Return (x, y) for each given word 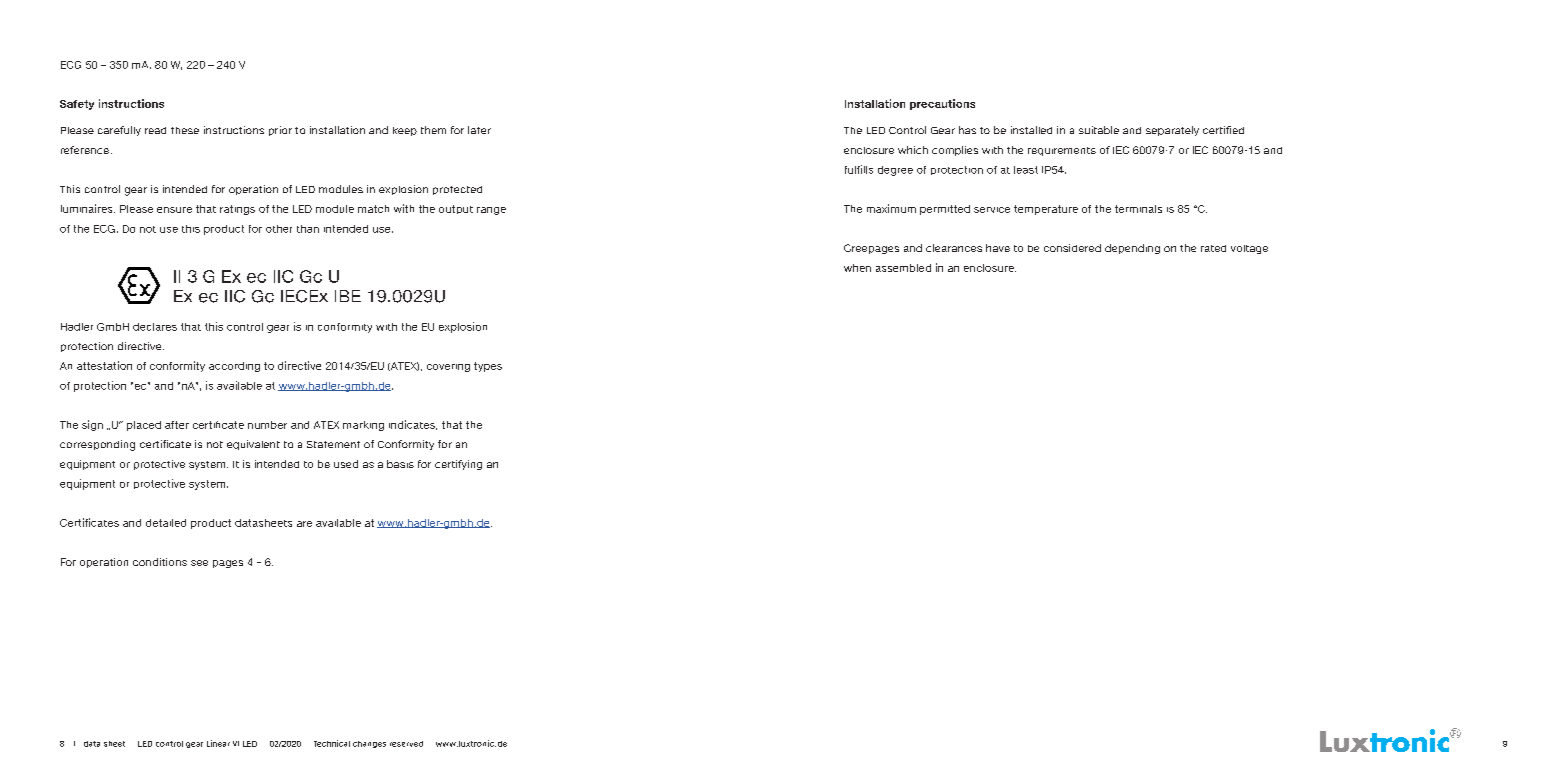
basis (400, 464)
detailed (166, 523)
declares (155, 327)
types (488, 367)
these (185, 130)
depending (1132, 249)
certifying (458, 465)
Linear (218, 743)
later (479, 130)
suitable (1099, 130)
